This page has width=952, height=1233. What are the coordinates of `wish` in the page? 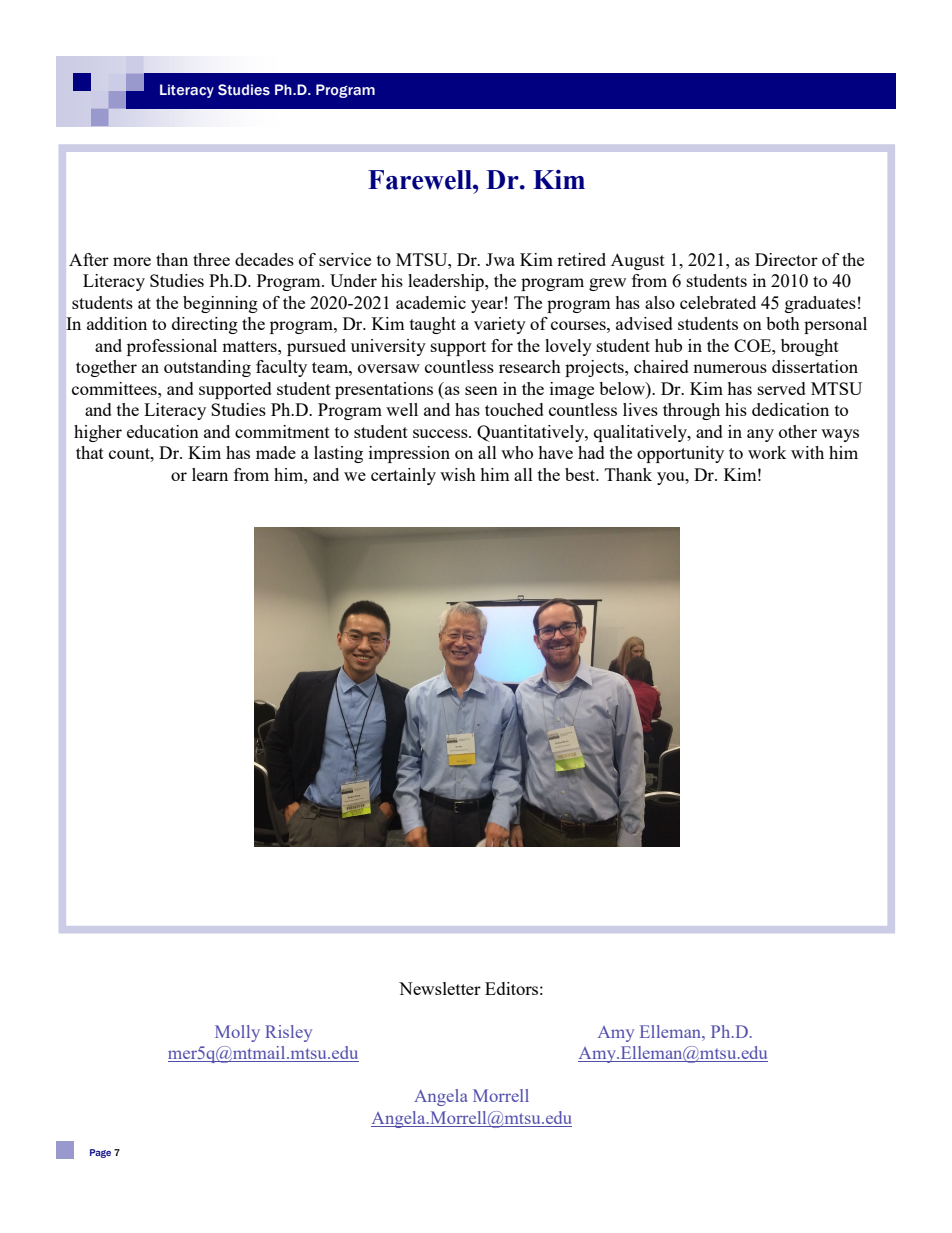 It's located at (458, 474).
